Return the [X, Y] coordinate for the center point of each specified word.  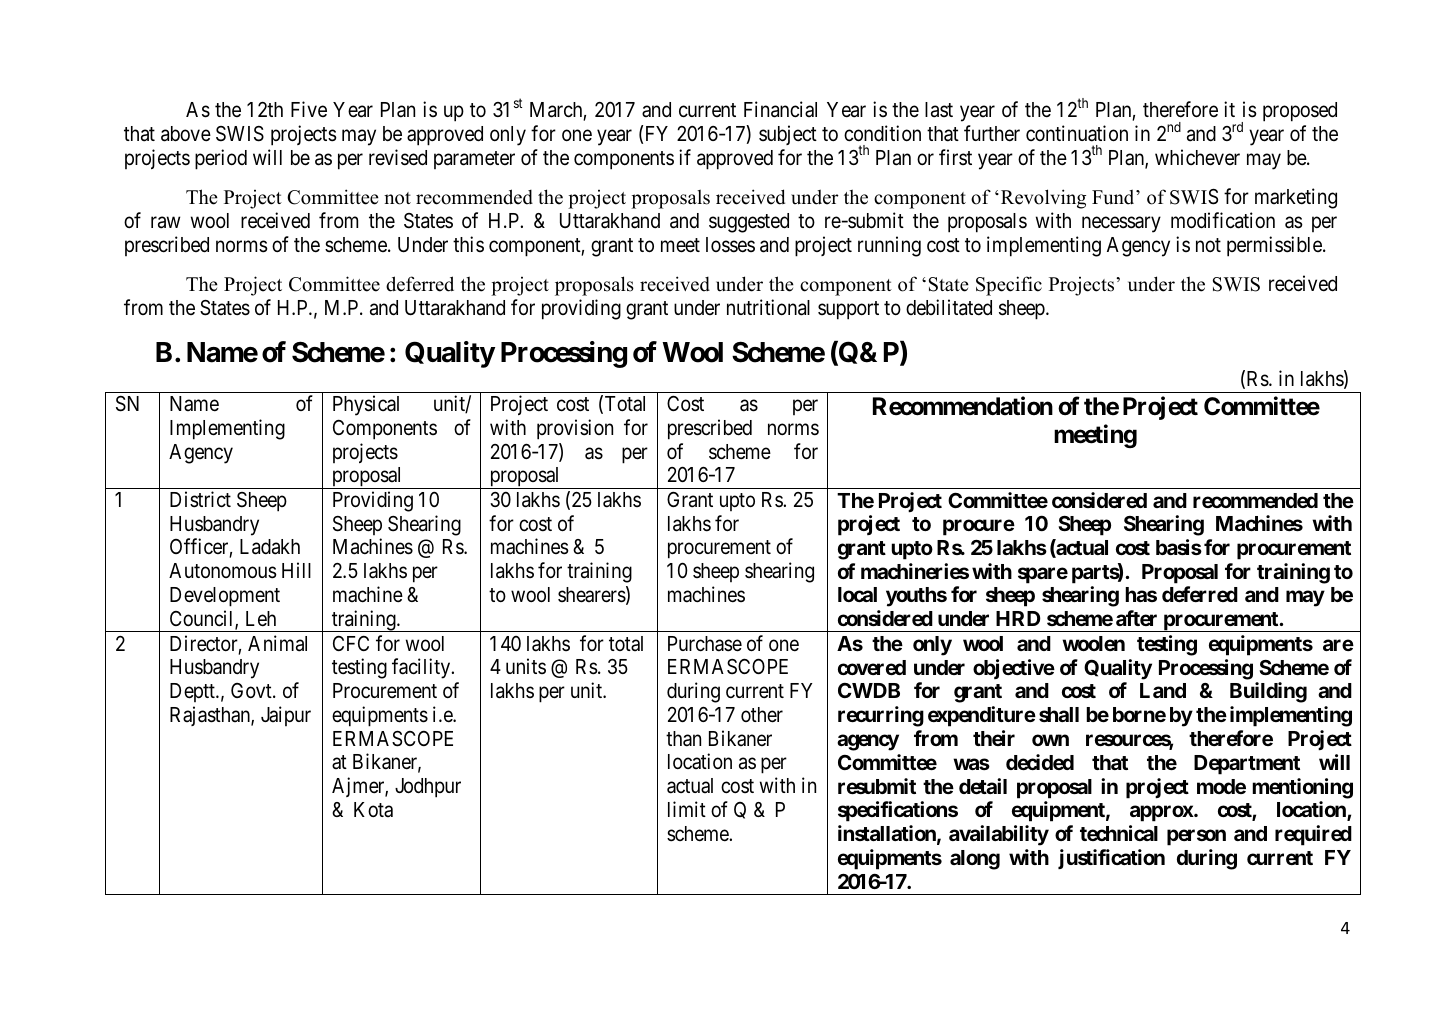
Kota [373, 809]
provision [575, 429]
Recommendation [963, 406]
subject [788, 135]
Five [309, 109]
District [200, 499]
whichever [1197, 157]
